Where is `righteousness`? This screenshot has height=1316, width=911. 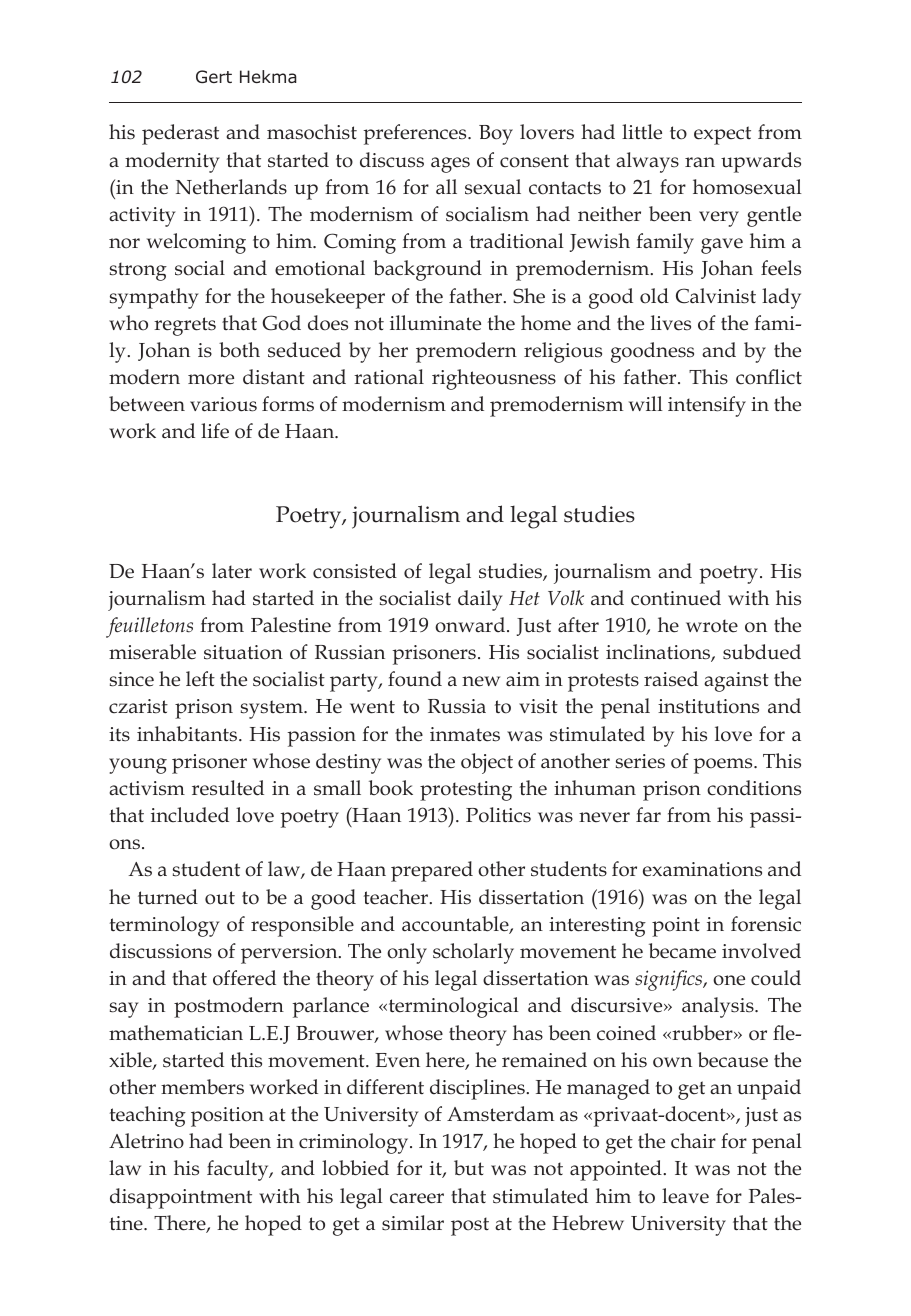
righteousness is located at coordinates (494, 379).
